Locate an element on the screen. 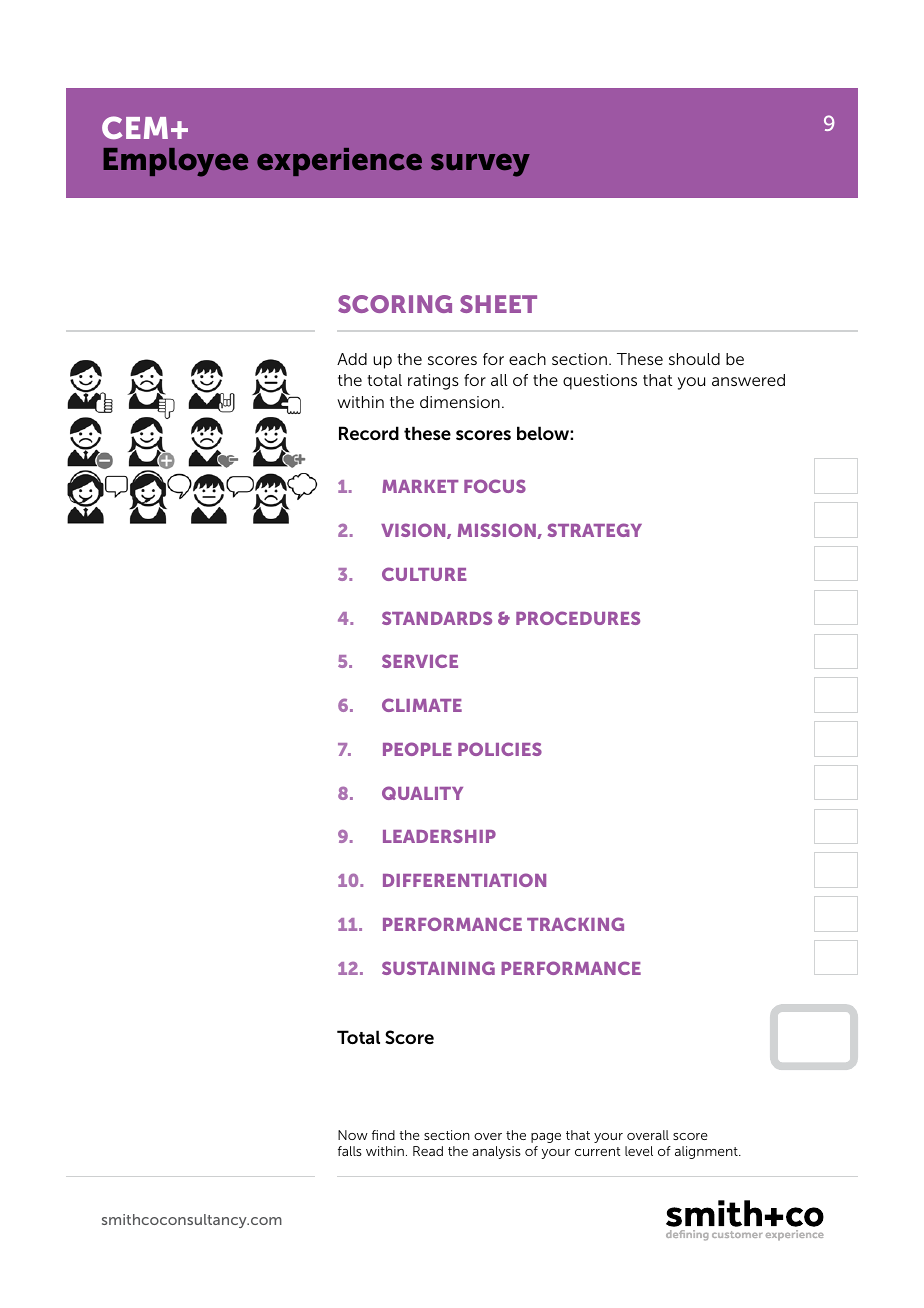 This screenshot has width=924, height=1308. survey is located at coordinates (480, 165).
